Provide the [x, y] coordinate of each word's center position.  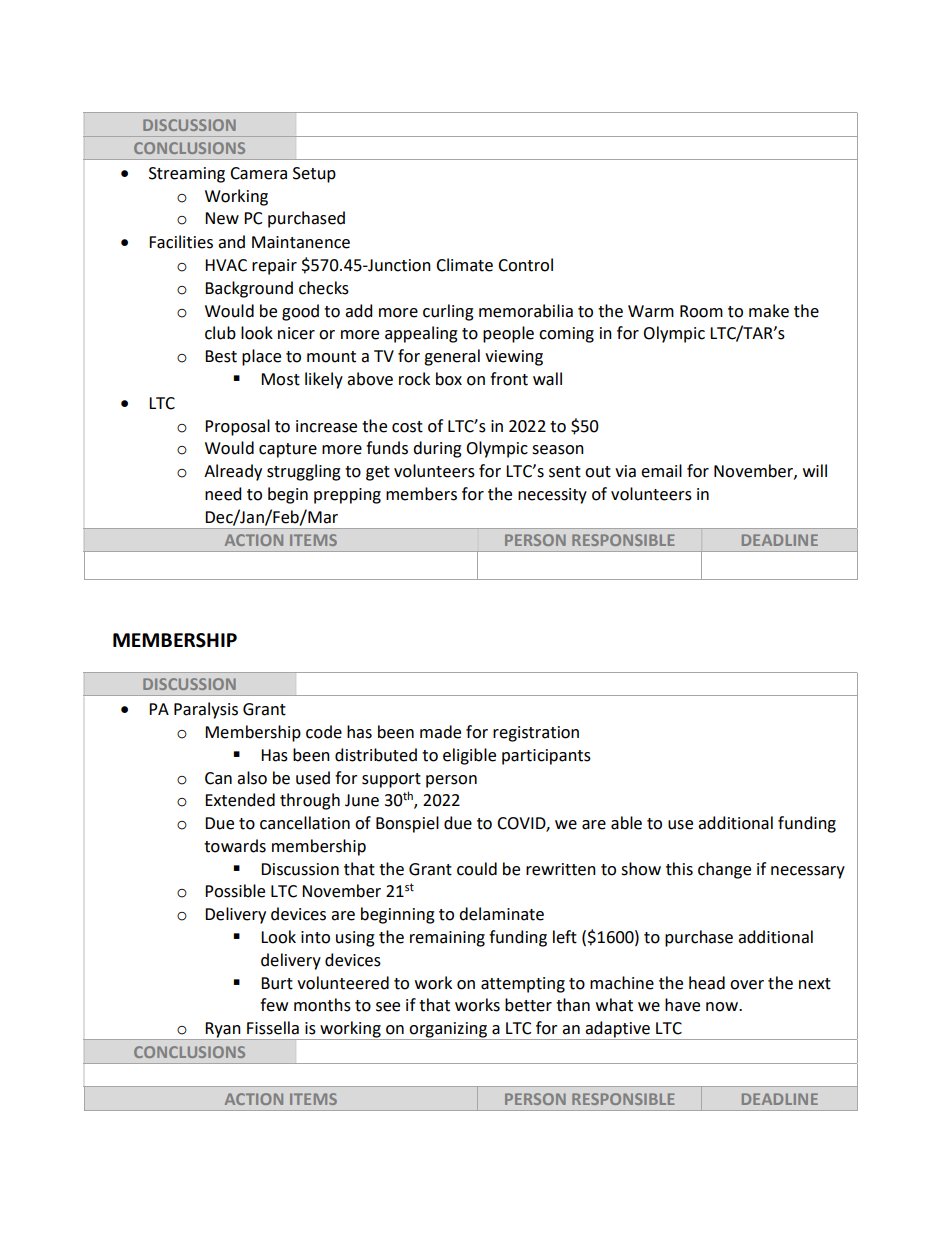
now [723, 1007]
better [528, 1005]
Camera [258, 173]
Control [525, 265]
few [274, 1005]
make [769, 311]
